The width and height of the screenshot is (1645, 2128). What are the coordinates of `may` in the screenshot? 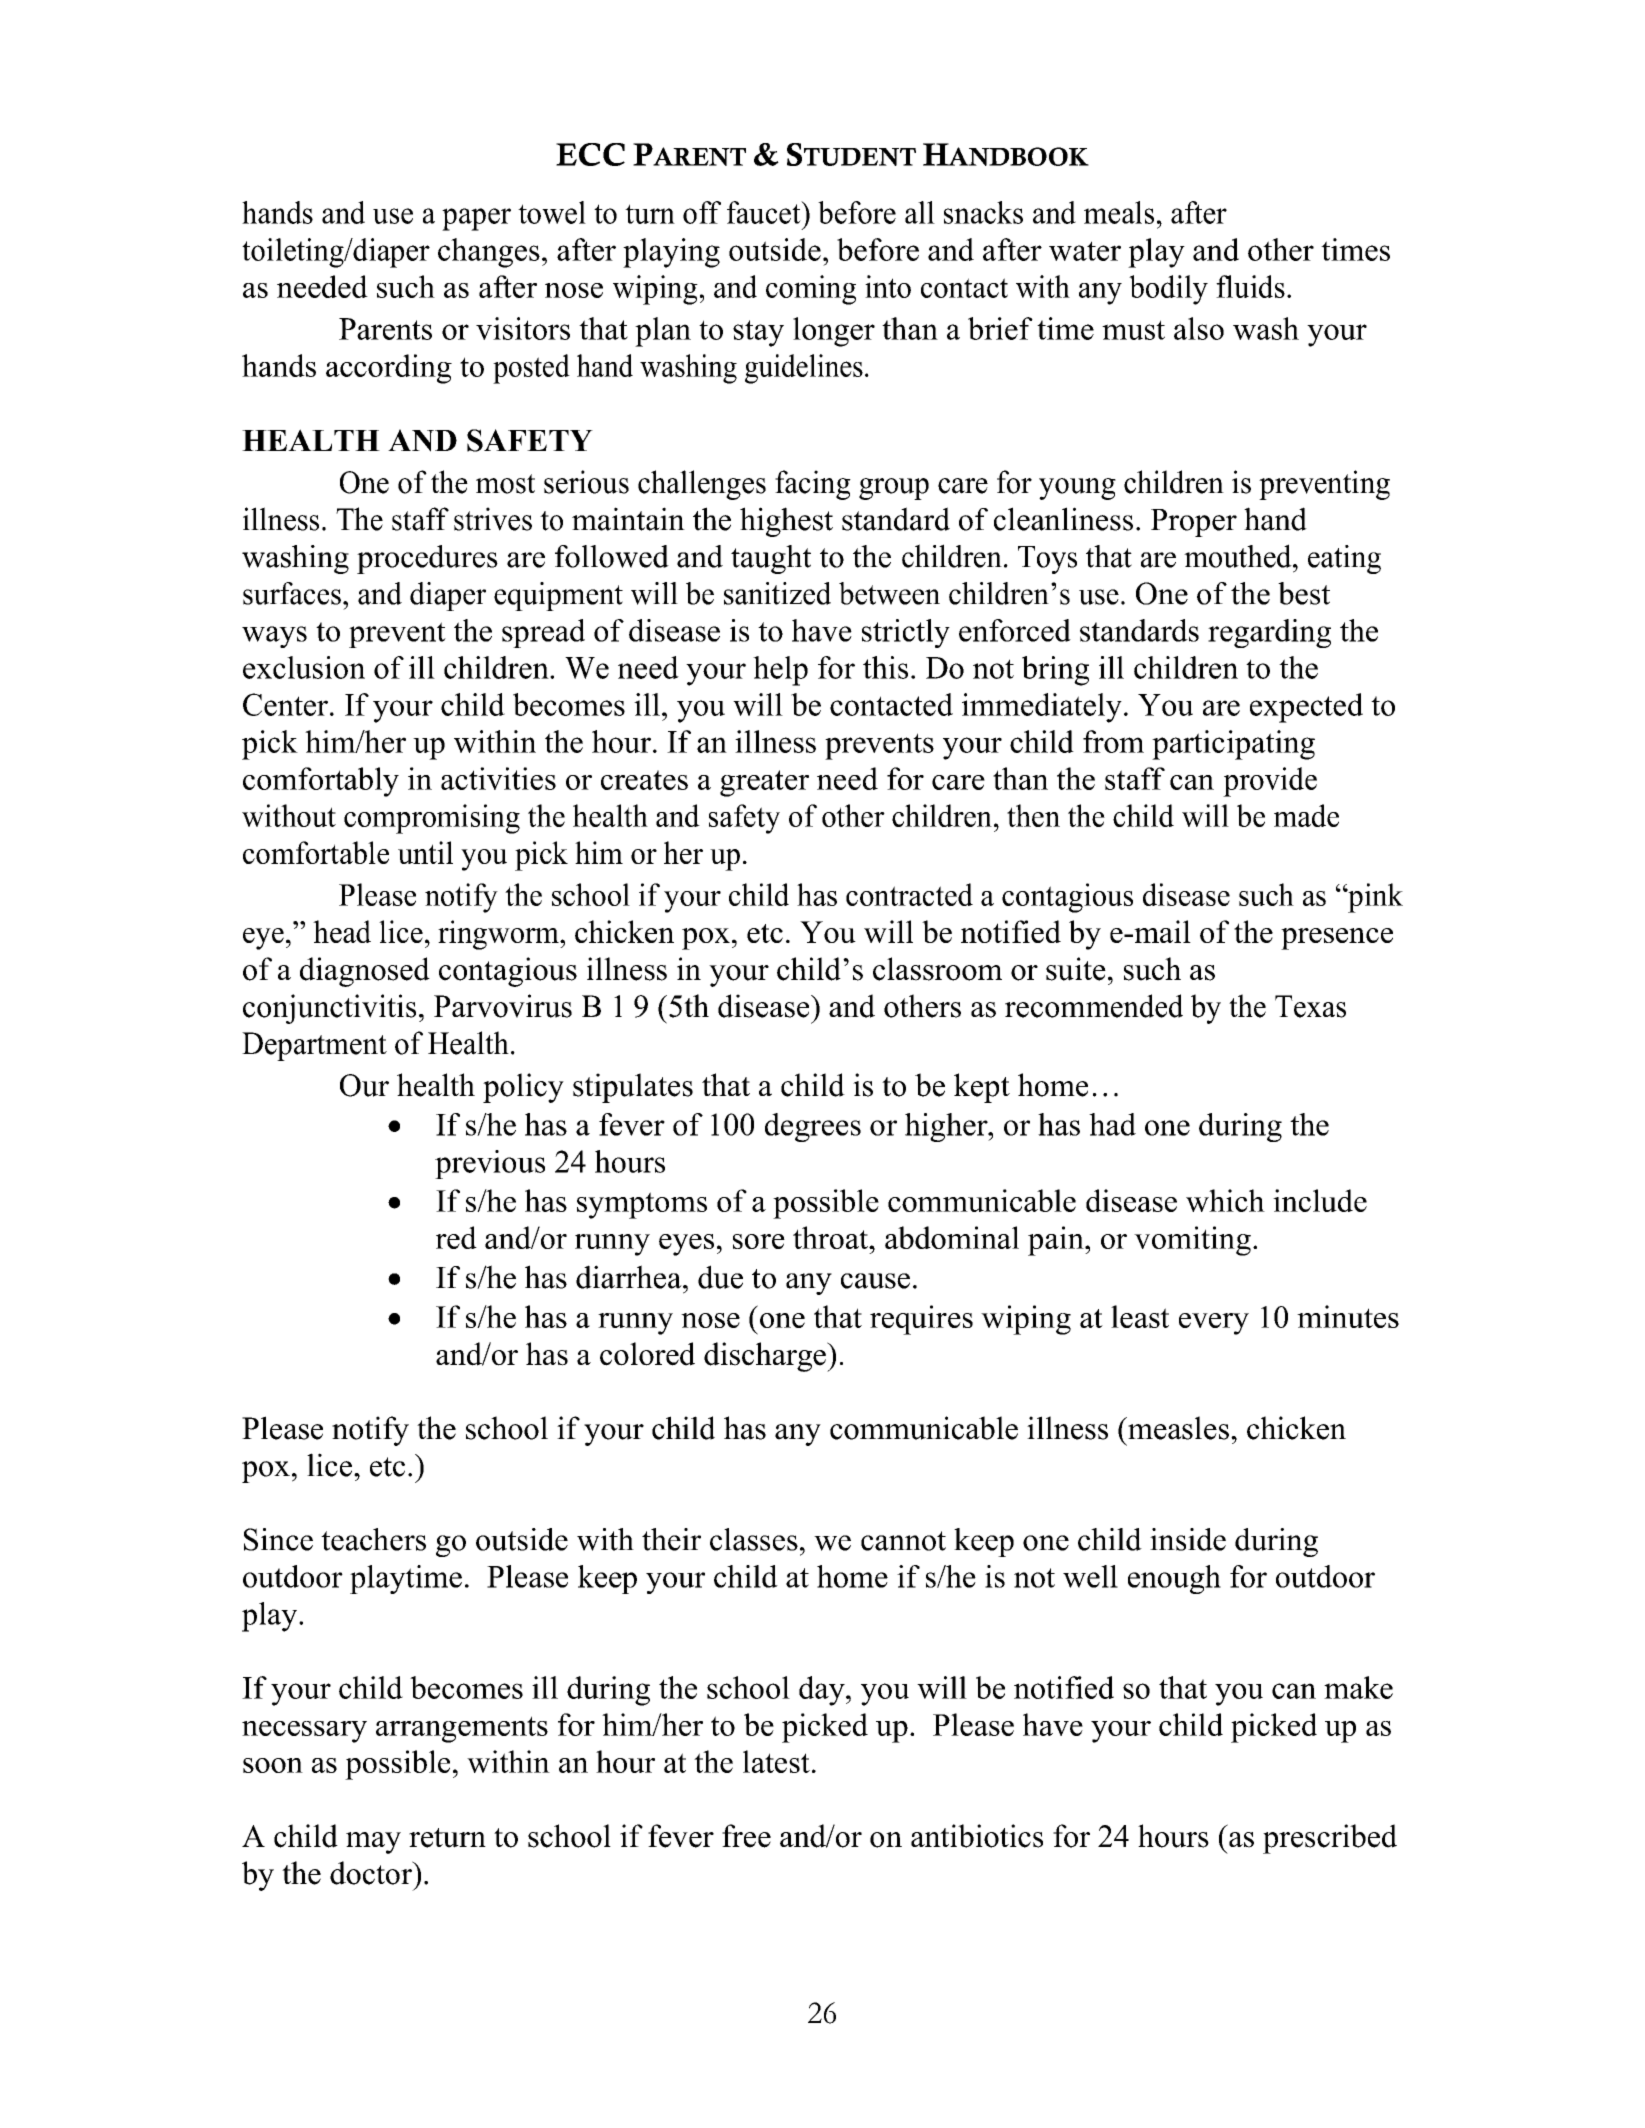 It's located at (373, 1843).
